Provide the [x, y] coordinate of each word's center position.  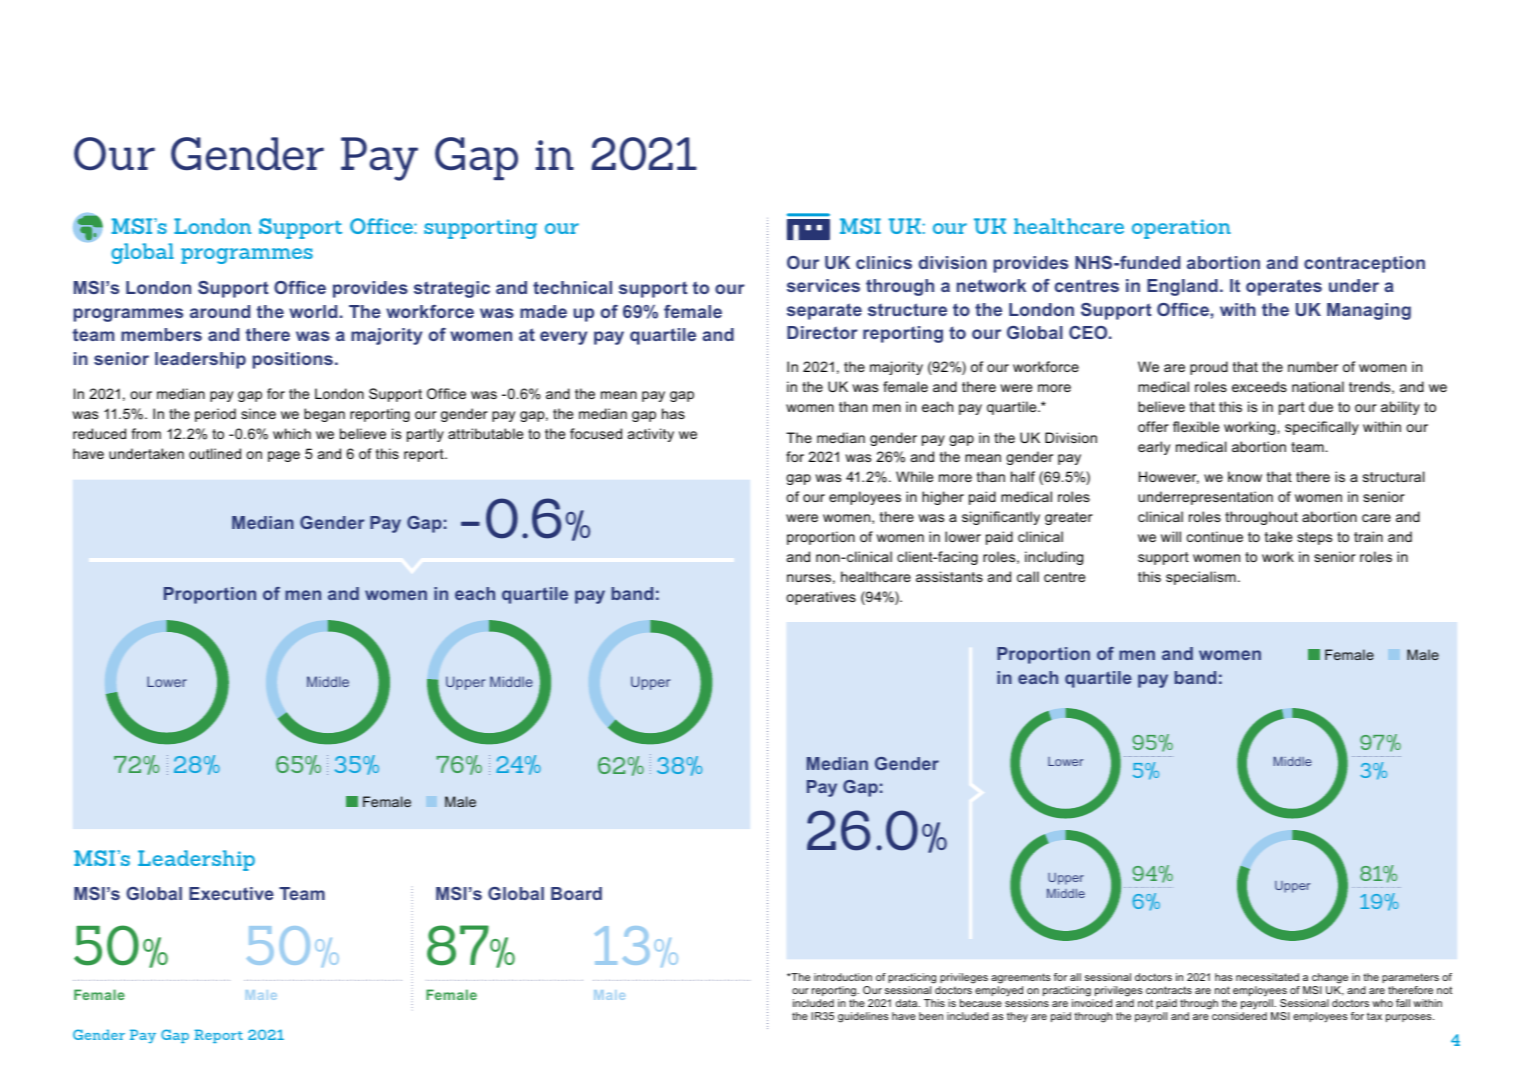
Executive [231, 893]
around [220, 311]
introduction [843, 977]
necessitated [1267, 977]
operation [1181, 229]
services [823, 285]
